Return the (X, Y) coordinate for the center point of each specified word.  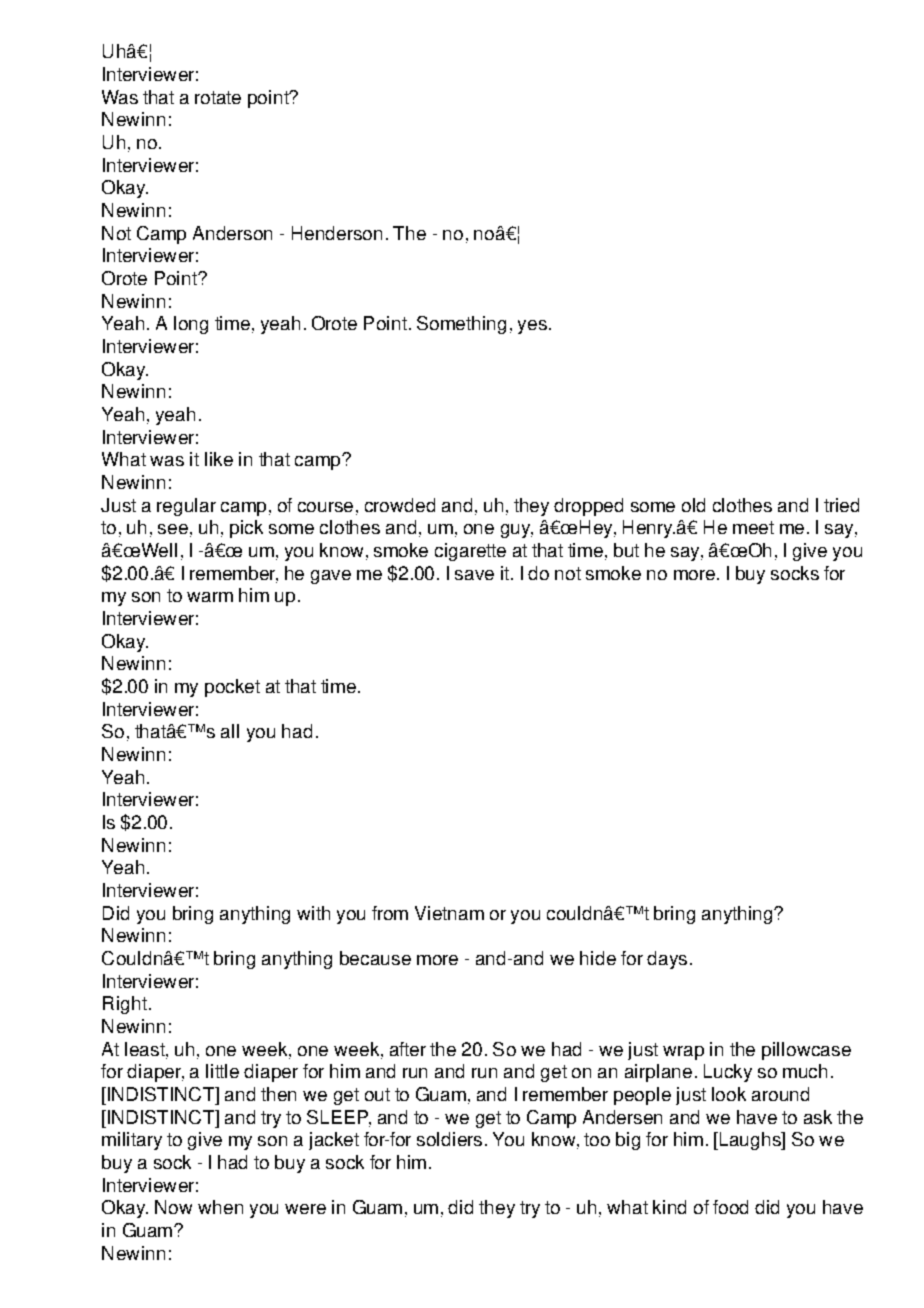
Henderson (337, 233)
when (220, 1207)
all (230, 731)
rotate (218, 97)
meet (753, 527)
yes (532, 327)
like (219, 459)
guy (517, 531)
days (667, 960)
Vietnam (449, 913)
